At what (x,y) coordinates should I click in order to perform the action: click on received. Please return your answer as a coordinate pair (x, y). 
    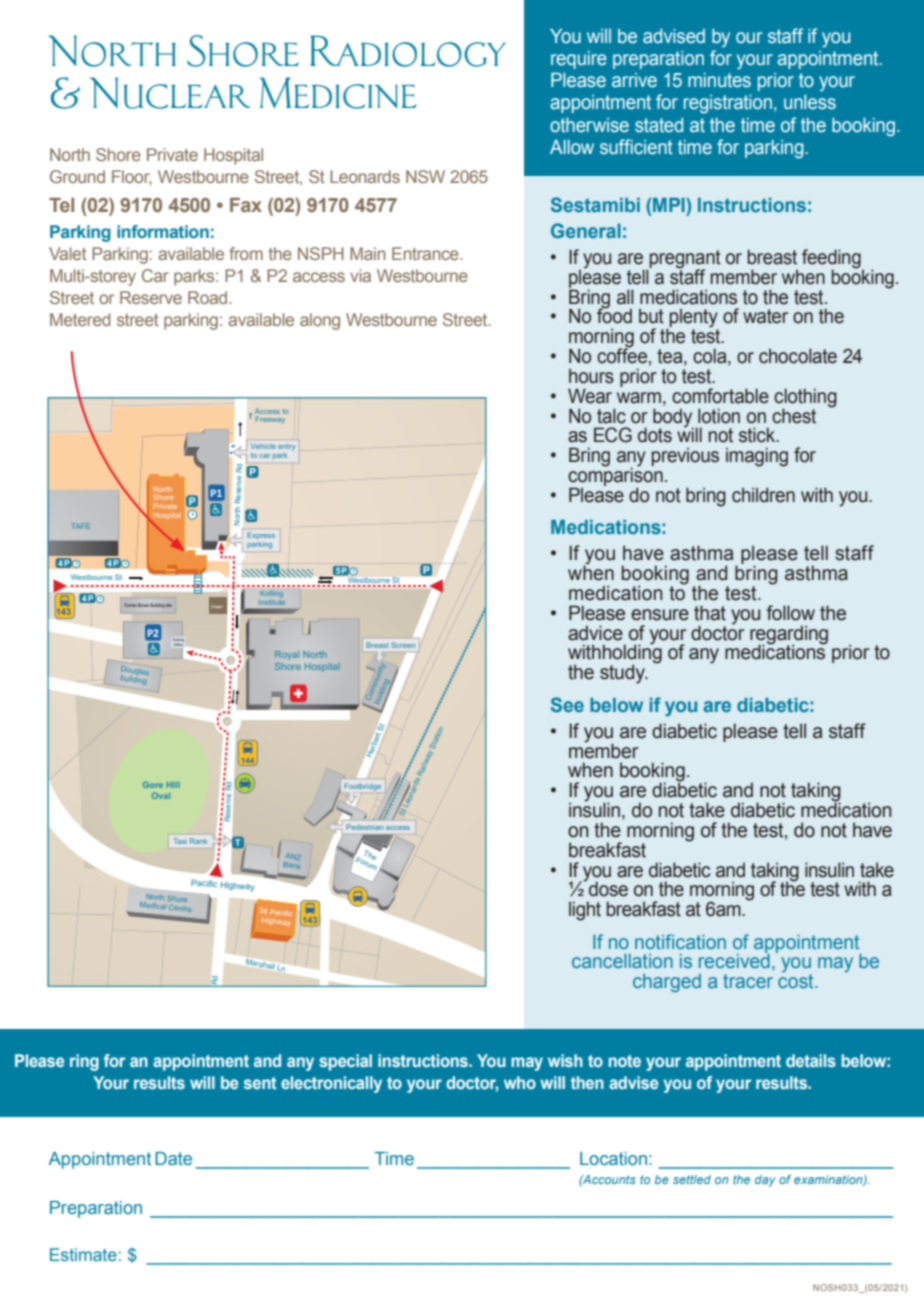
    Looking at the image, I should click on (734, 959).
